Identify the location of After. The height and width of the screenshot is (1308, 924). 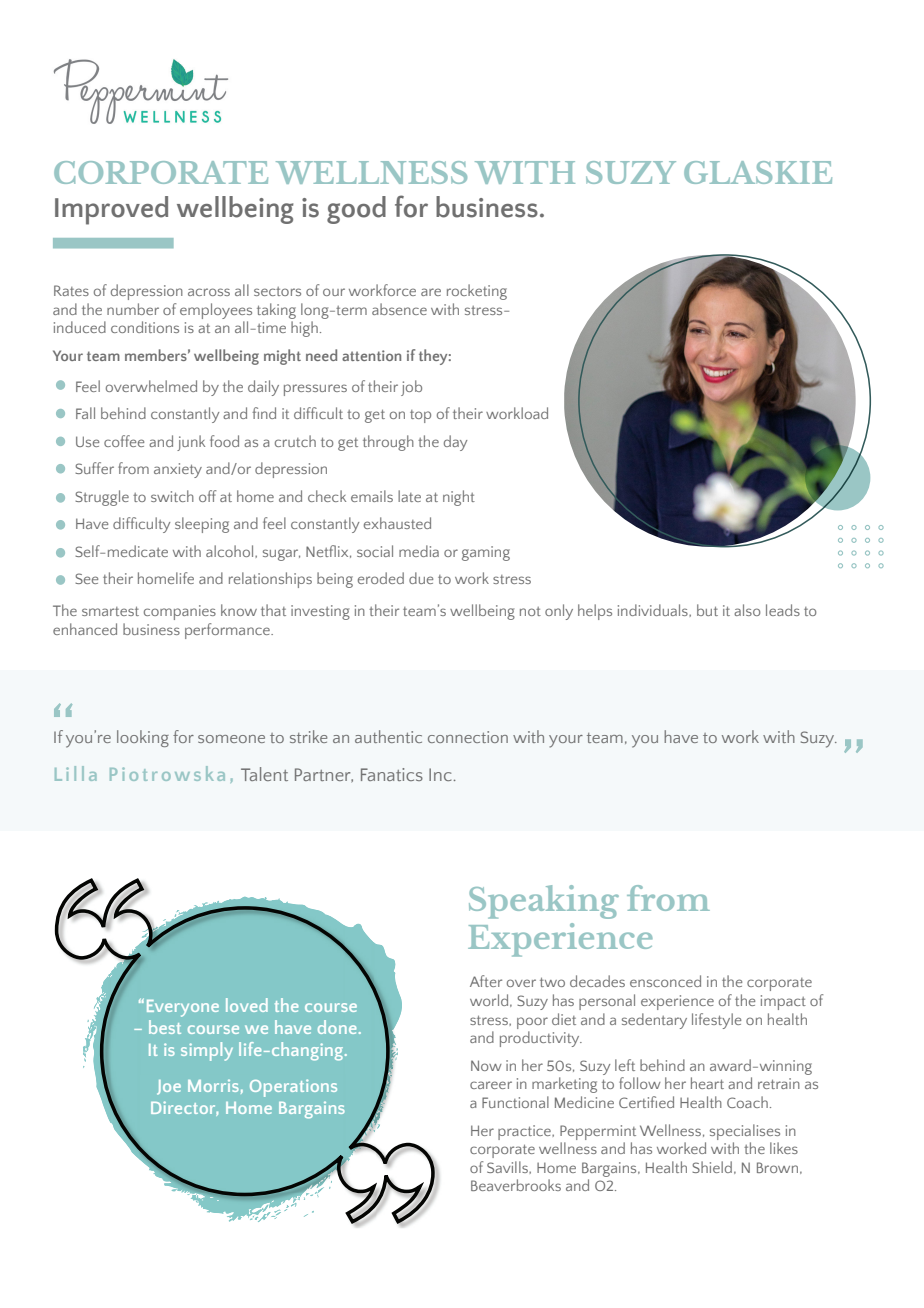
(486, 981).
